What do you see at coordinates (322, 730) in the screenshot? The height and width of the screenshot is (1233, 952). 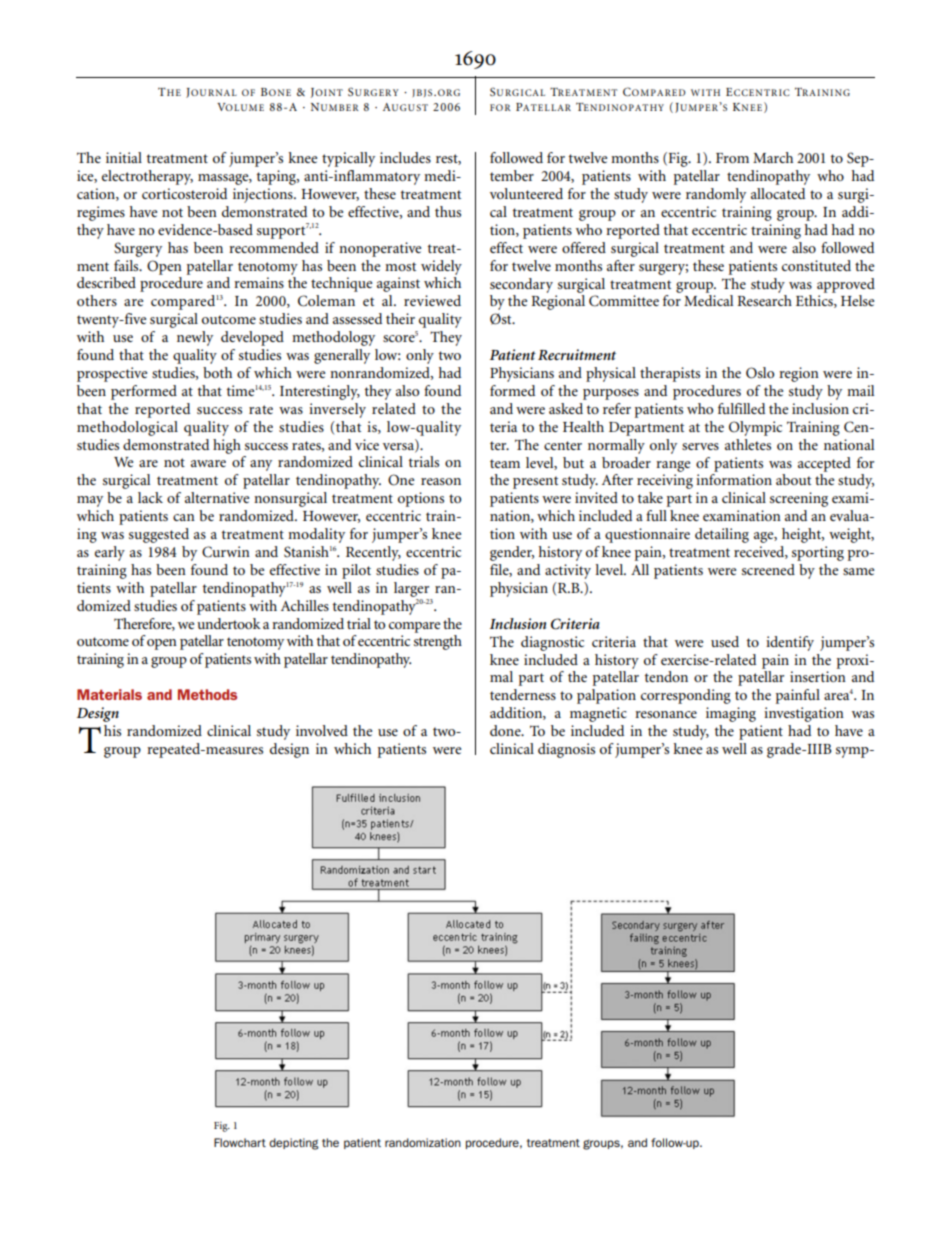 I see `involved` at bounding box center [322, 730].
